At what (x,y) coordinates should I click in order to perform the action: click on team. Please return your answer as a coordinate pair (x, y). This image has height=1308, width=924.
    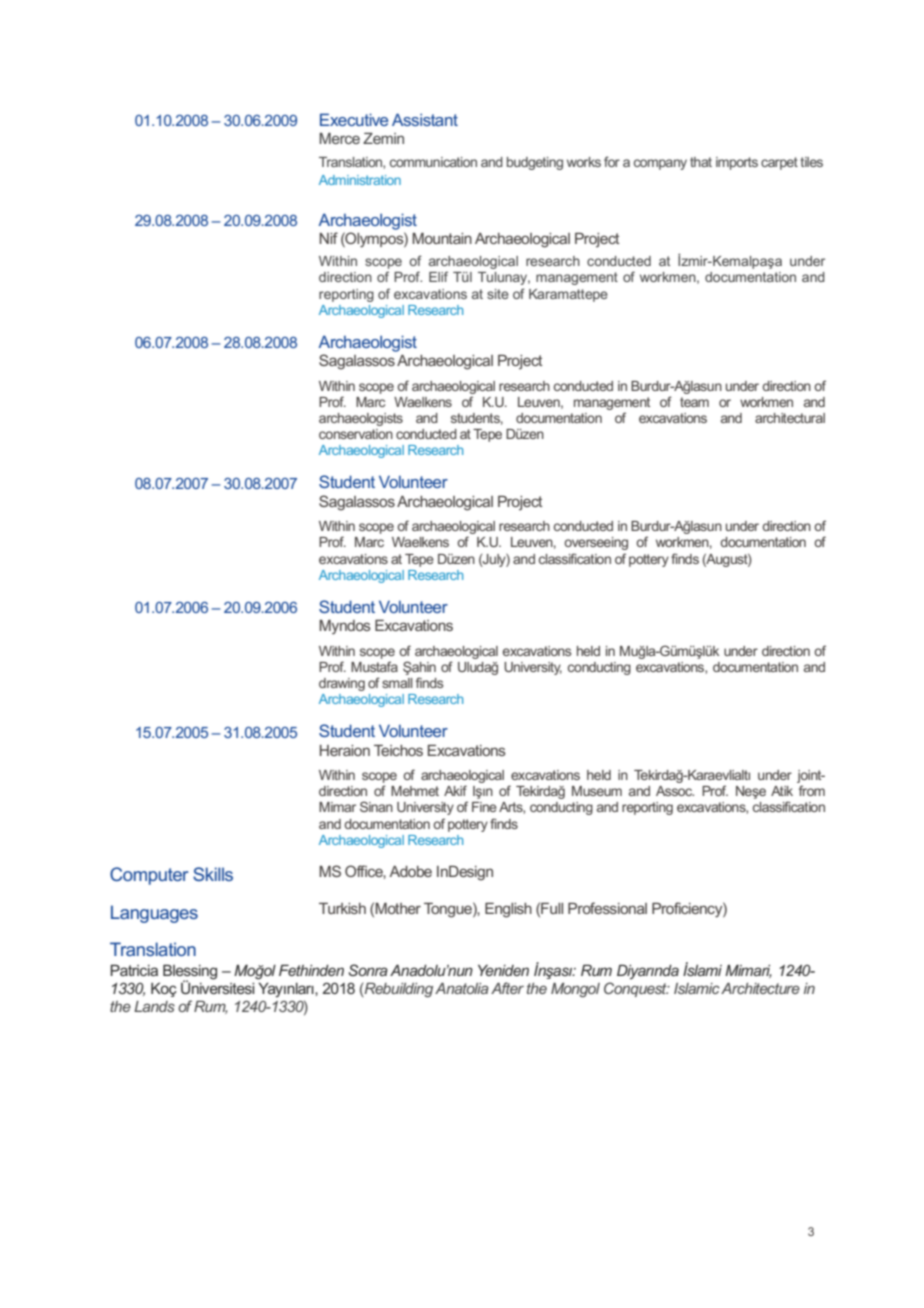
    Looking at the image, I should click on (694, 402).
